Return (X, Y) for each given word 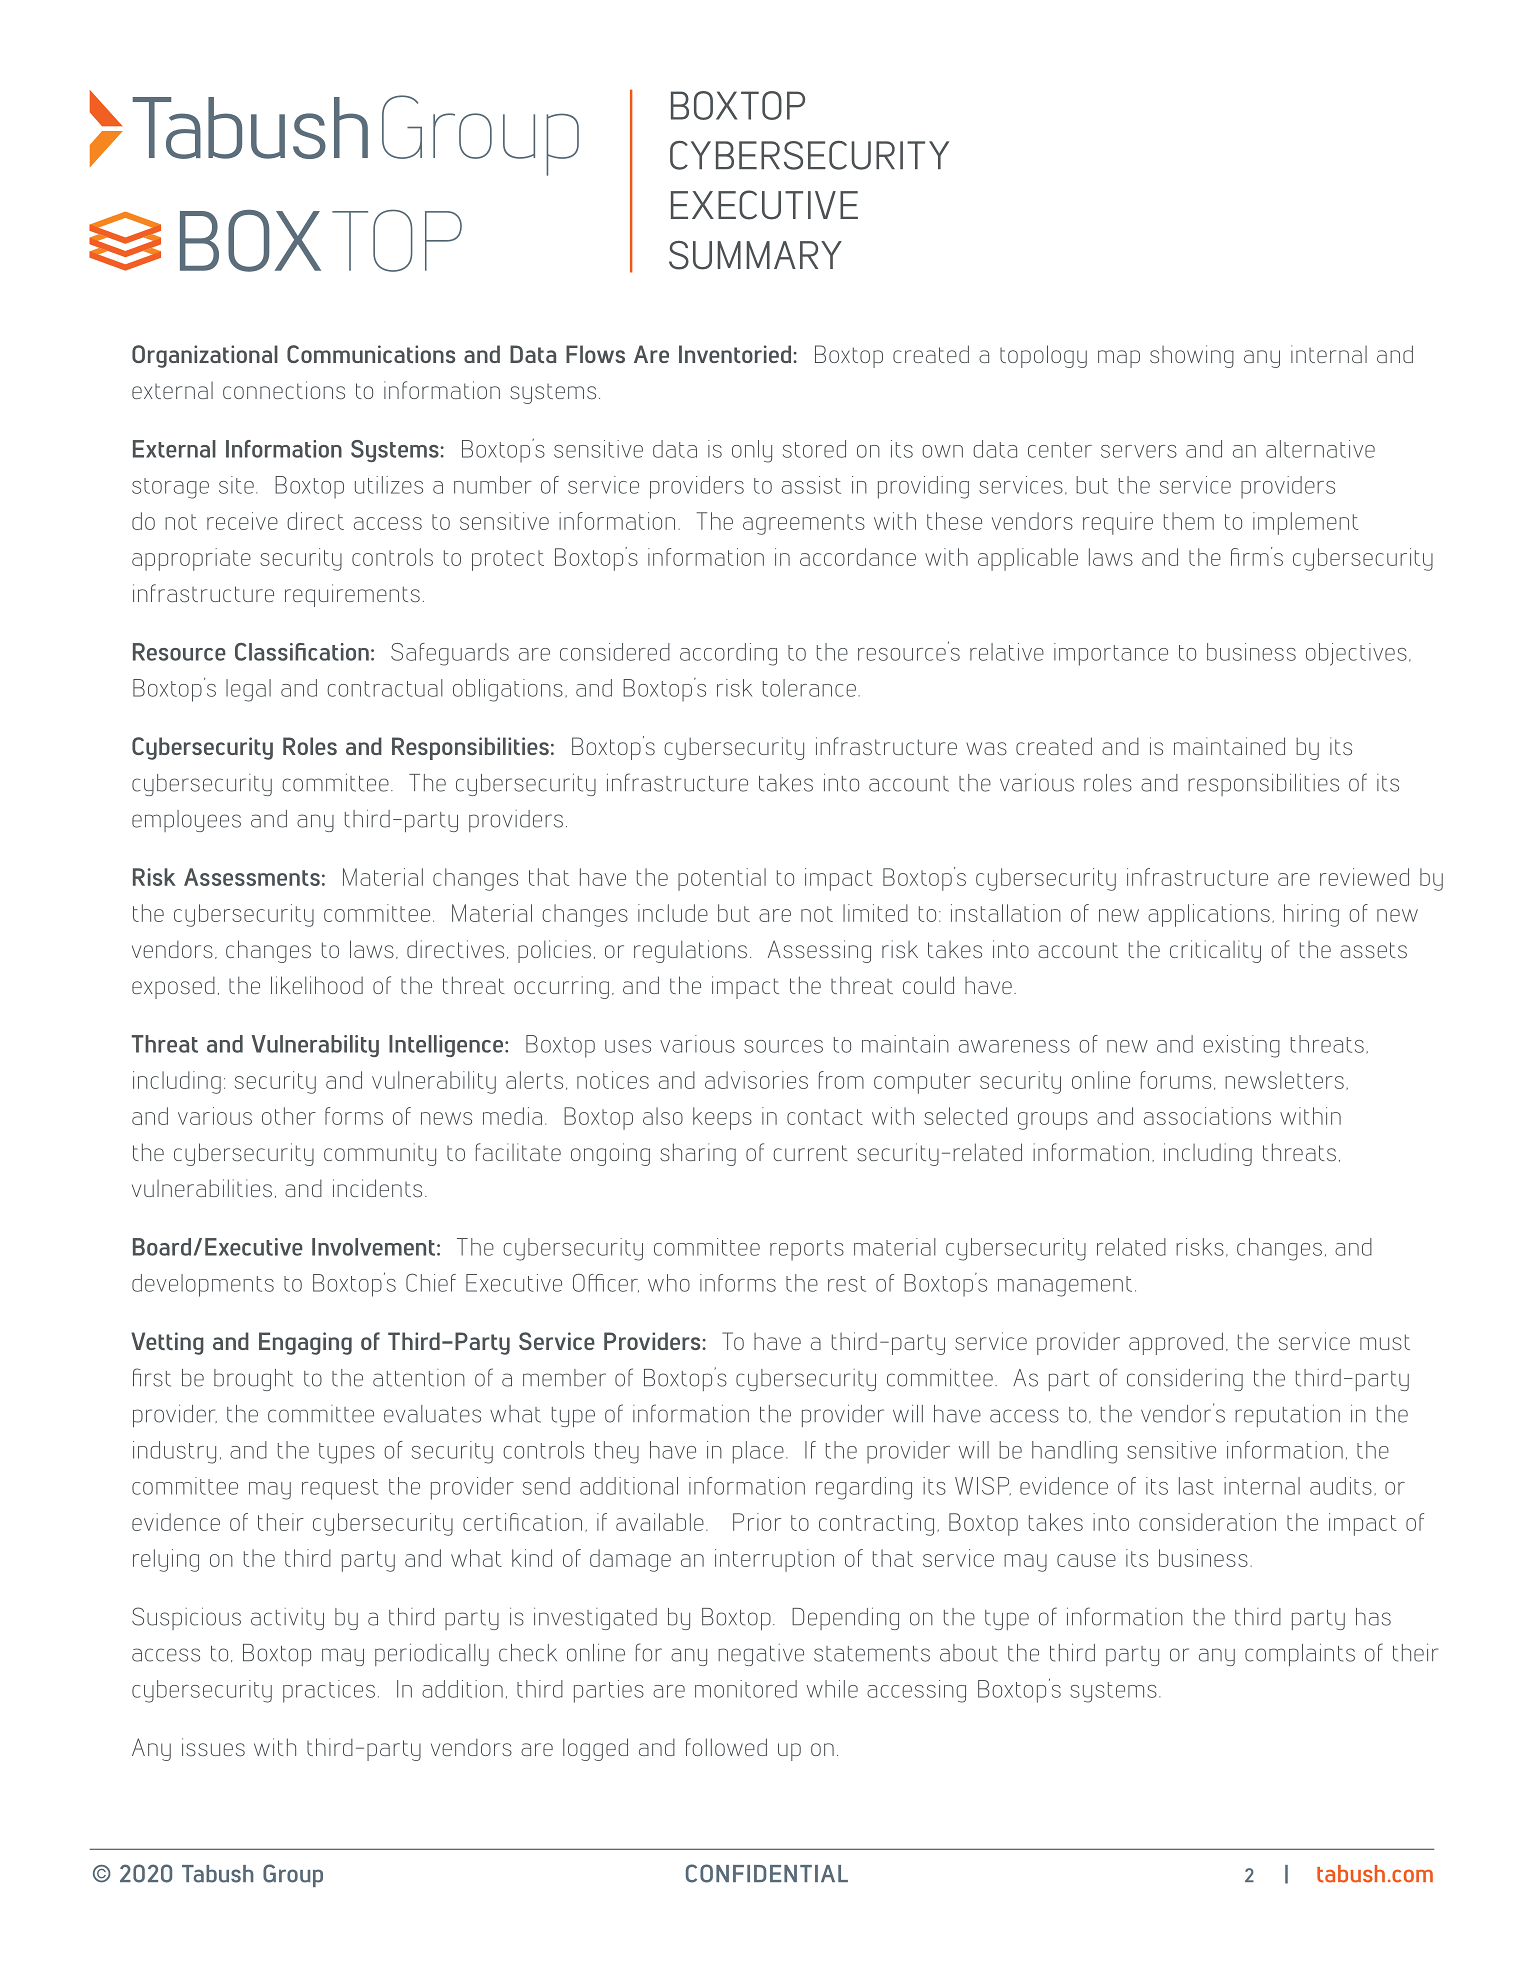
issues (213, 1747)
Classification (302, 652)
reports (807, 1250)
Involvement (373, 1247)
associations (1207, 1116)
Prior (757, 1522)
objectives (1356, 654)
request (340, 1489)
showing (1192, 356)
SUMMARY (755, 255)
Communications (371, 354)
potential (722, 879)
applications (1209, 915)
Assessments (252, 877)
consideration (1207, 1522)
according (728, 654)
